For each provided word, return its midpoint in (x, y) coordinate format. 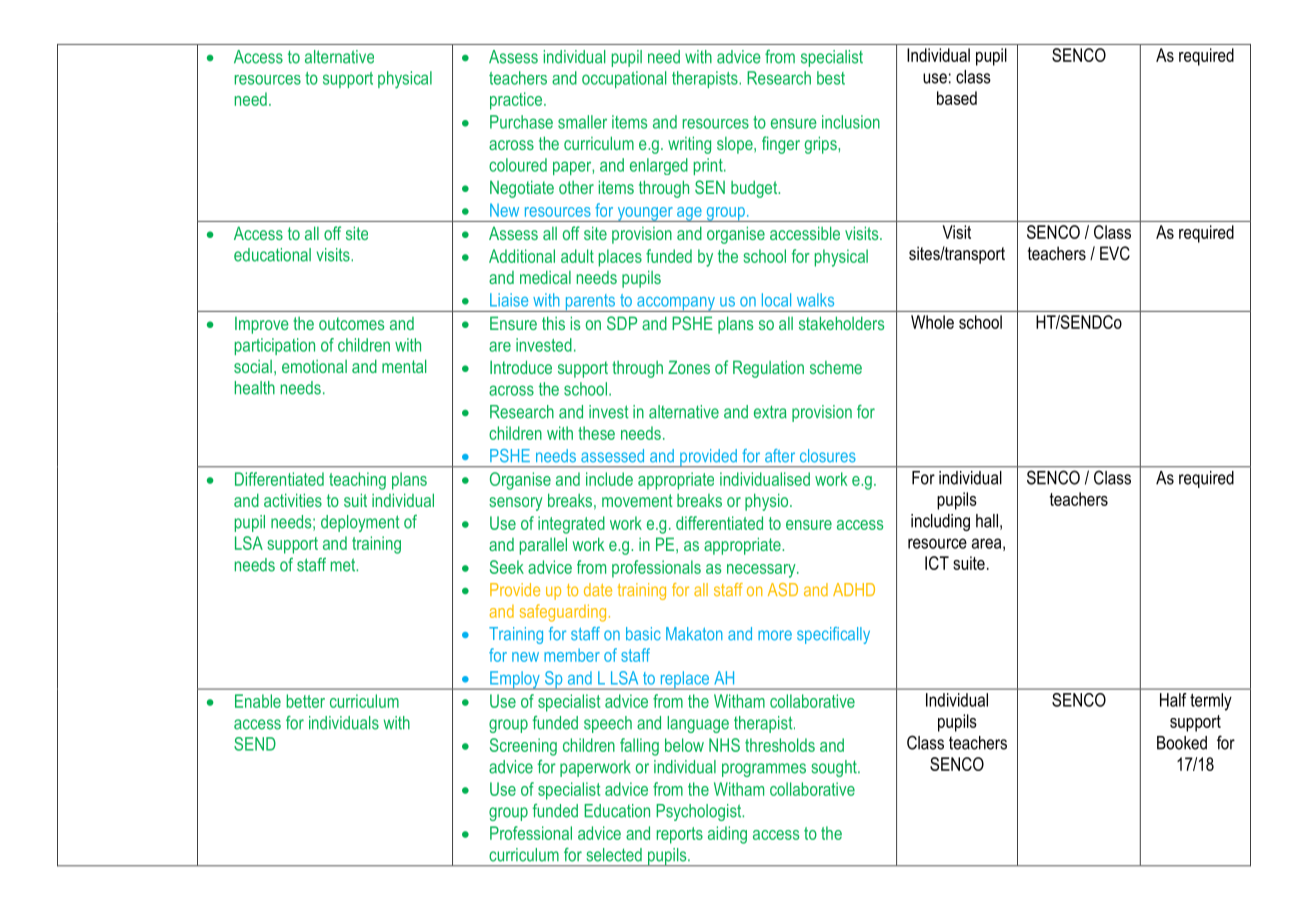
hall (987, 521)
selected (614, 855)
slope (736, 145)
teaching (357, 481)
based (957, 98)
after (780, 456)
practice (516, 101)
